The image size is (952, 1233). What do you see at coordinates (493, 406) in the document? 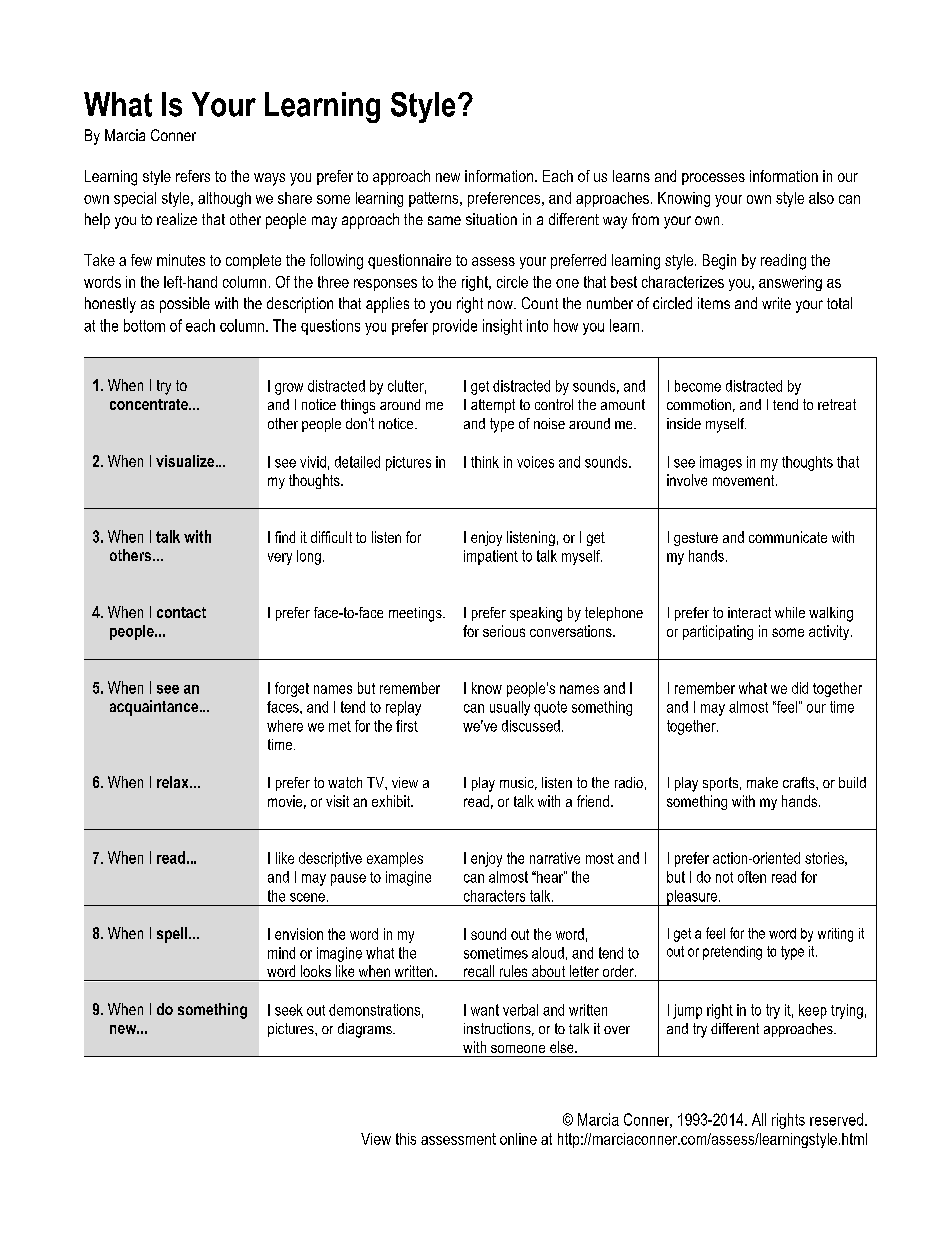
I see `attempt` at bounding box center [493, 406].
